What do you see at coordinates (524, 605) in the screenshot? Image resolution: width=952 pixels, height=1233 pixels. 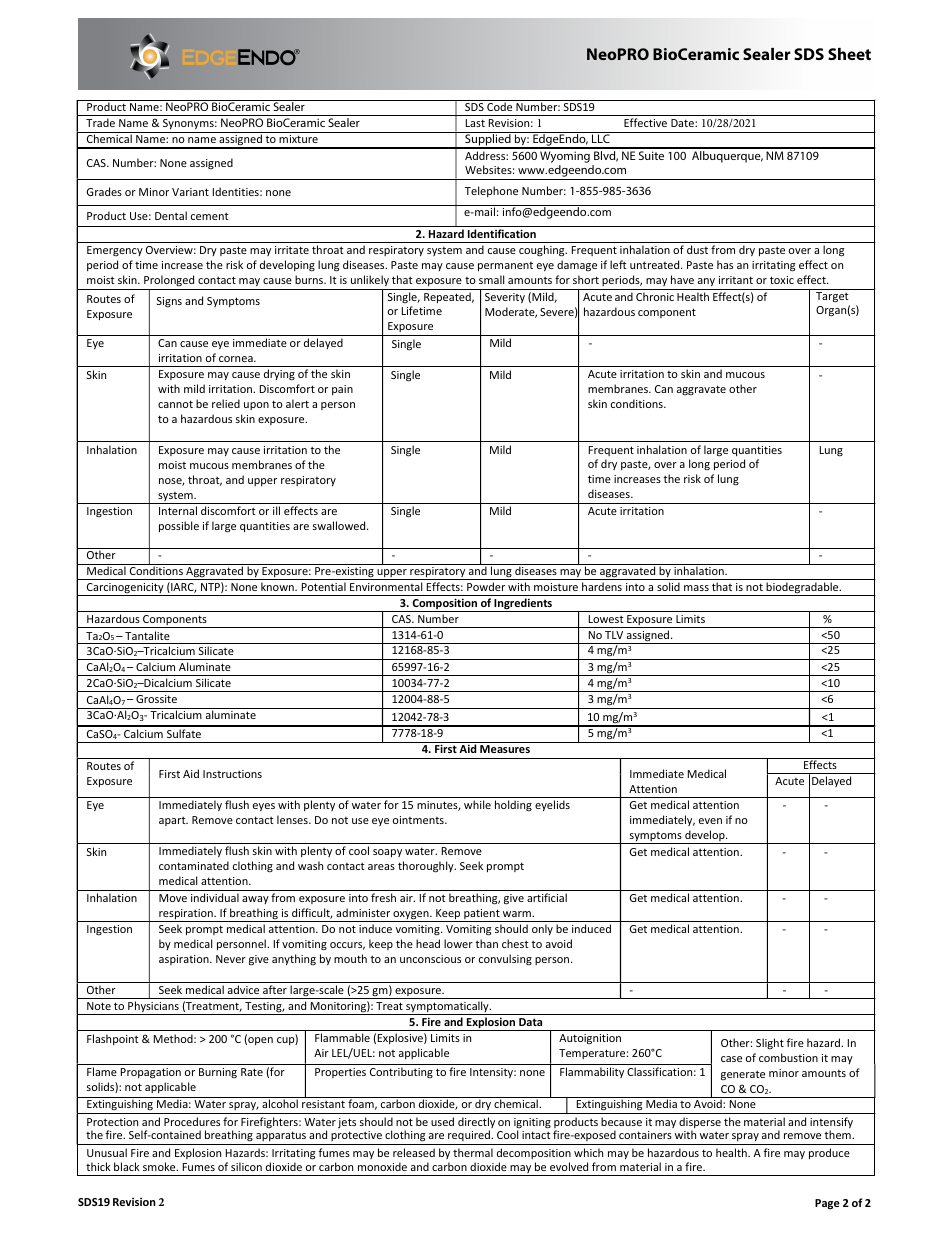 I see `Ingredients` at bounding box center [524, 605].
